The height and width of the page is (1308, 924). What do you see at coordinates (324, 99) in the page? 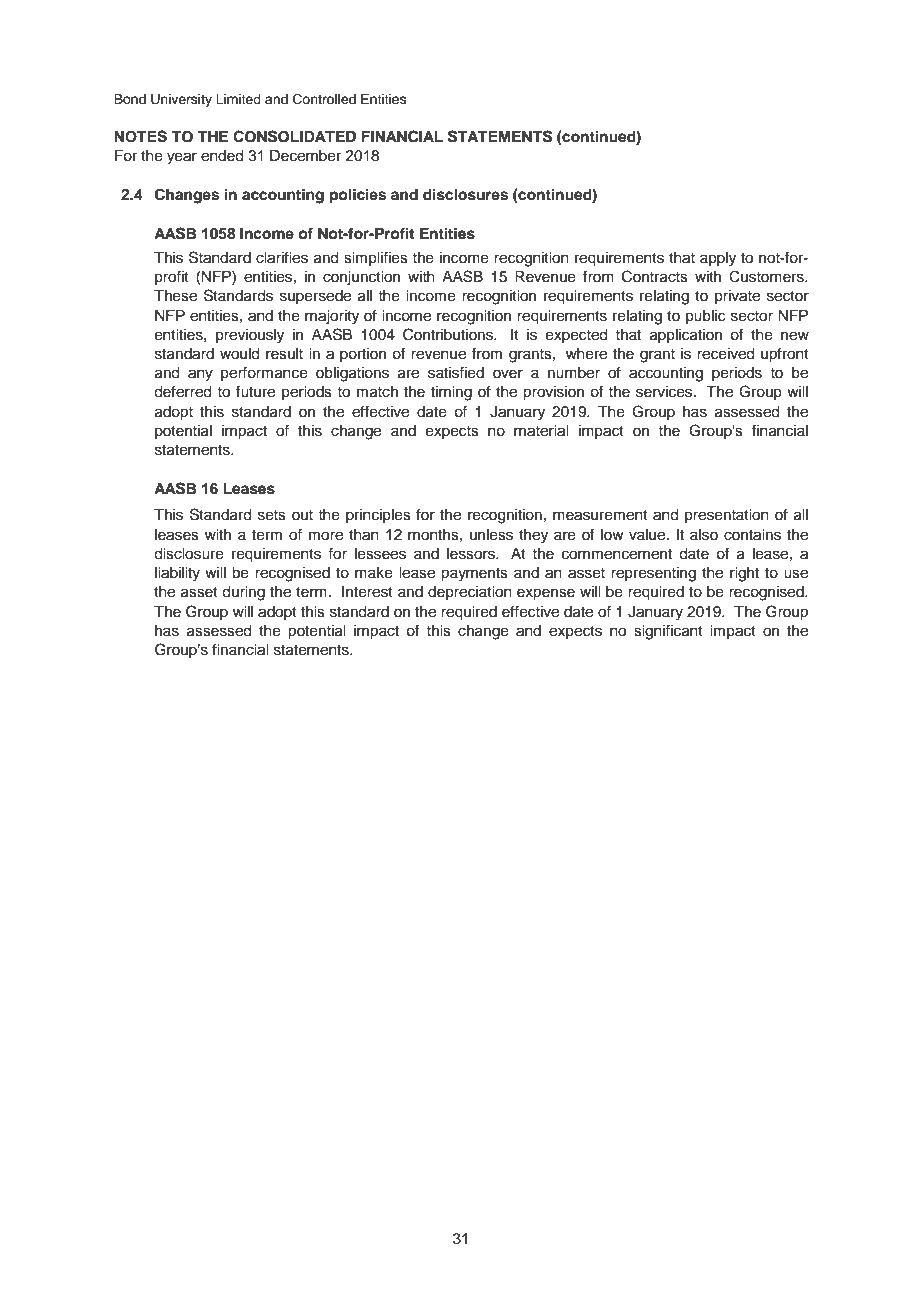
I see `Controlled` at bounding box center [324, 99].
